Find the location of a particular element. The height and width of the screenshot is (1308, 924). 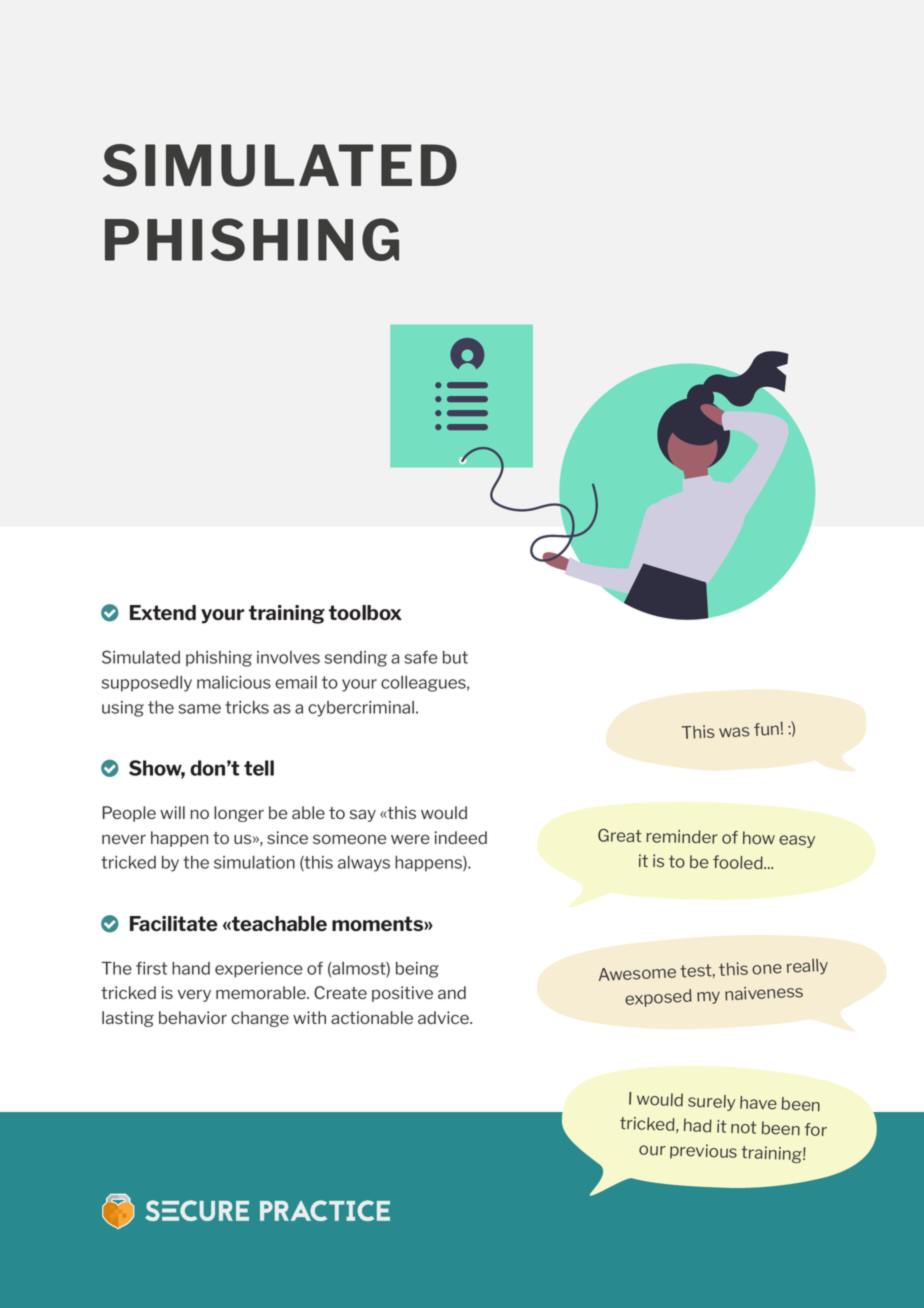

toolbox is located at coordinates (365, 612).
